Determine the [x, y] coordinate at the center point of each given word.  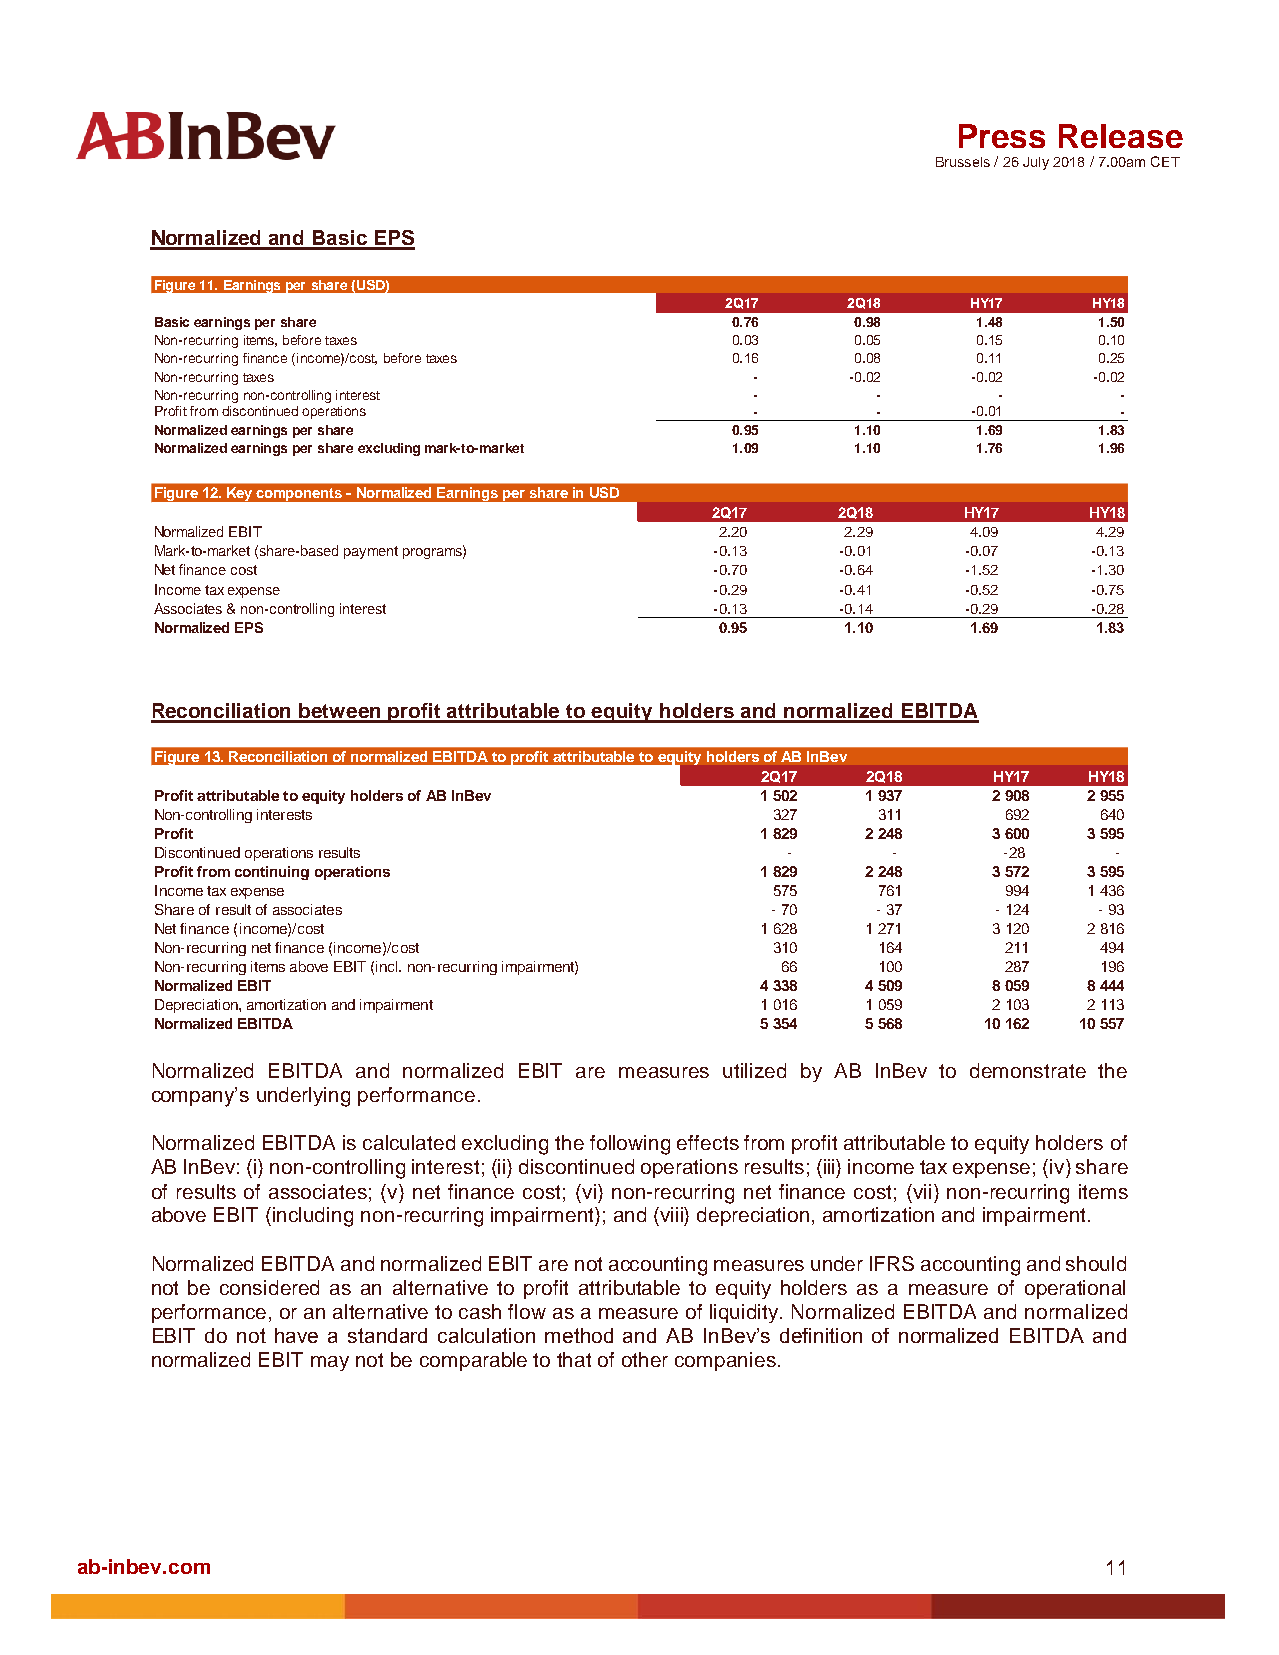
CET [1165, 161]
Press [1002, 136]
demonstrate [1028, 1070]
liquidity [746, 1313]
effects [708, 1142]
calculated [409, 1142]
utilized [754, 1070]
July [1036, 163]
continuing [272, 873]
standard [387, 1335]
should [1096, 1263]
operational [1075, 1289]
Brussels [963, 162]
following [630, 1145]
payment [371, 552]
